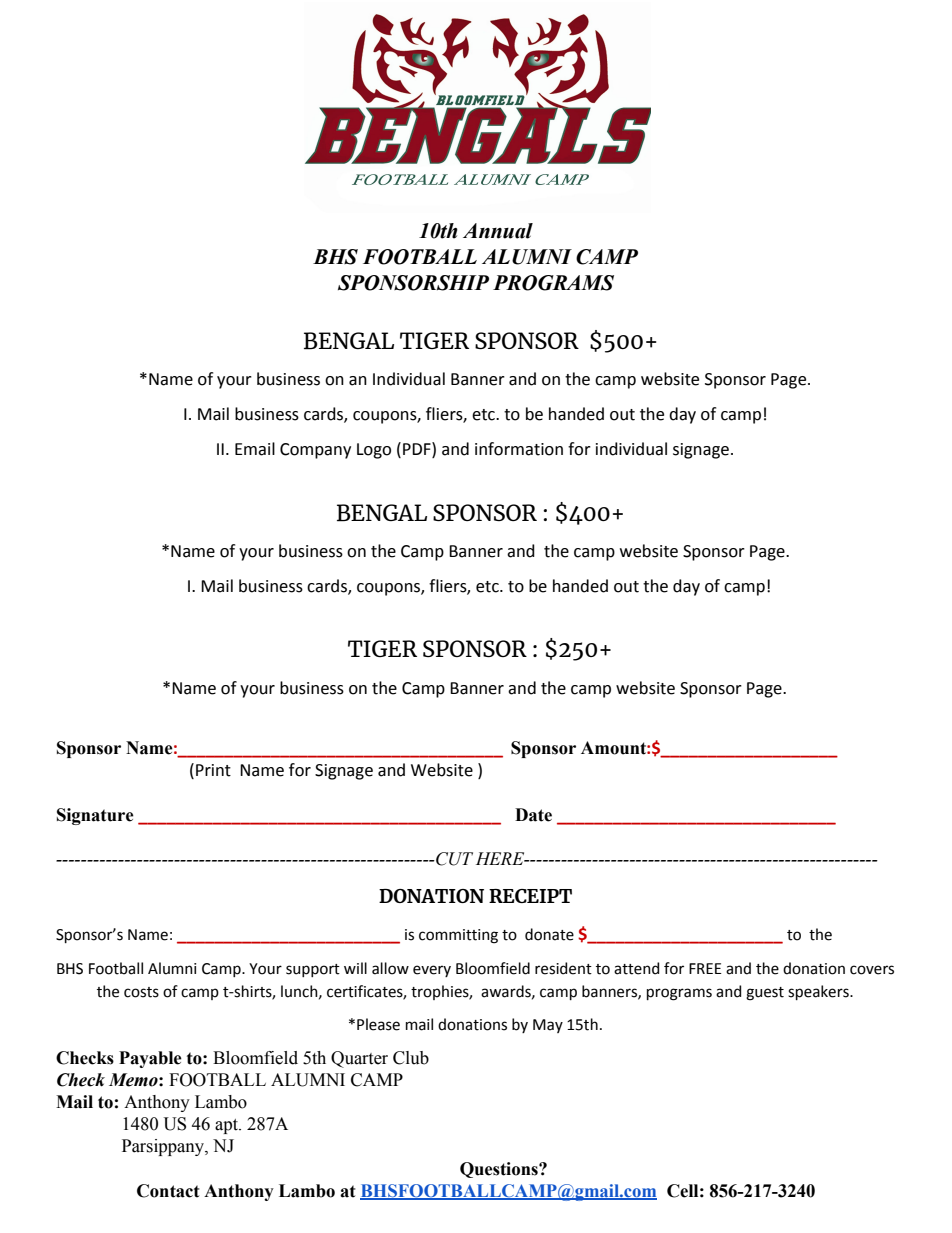  I want to click on Signature, so click(95, 816).
